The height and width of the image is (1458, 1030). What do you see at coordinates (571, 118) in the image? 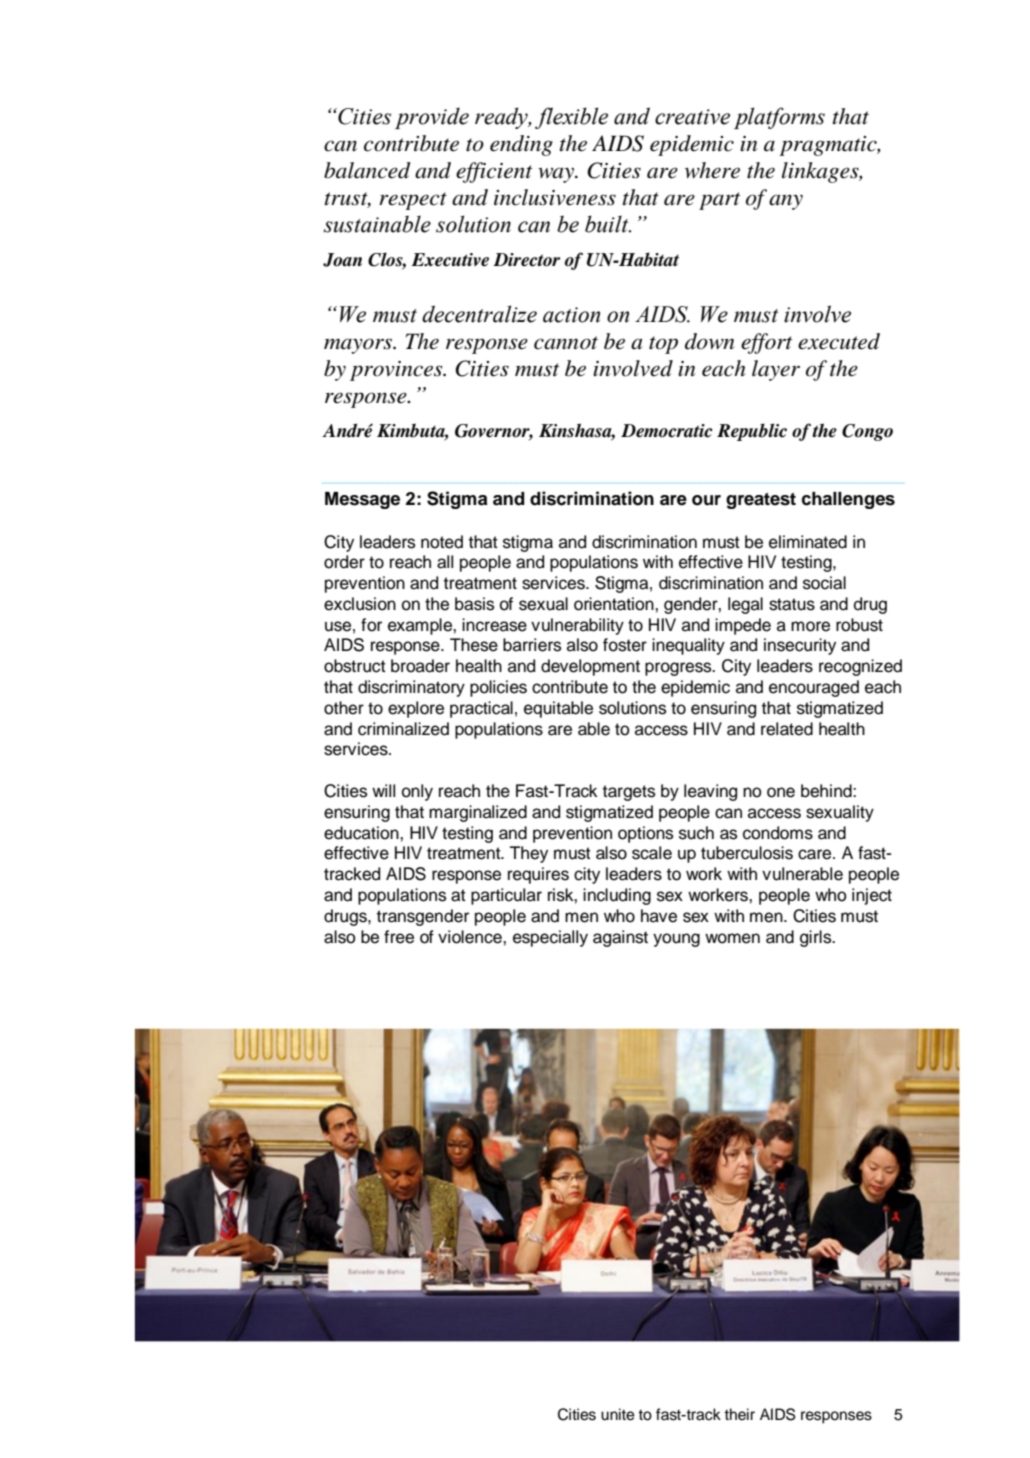
I see `flexible` at bounding box center [571, 118].
